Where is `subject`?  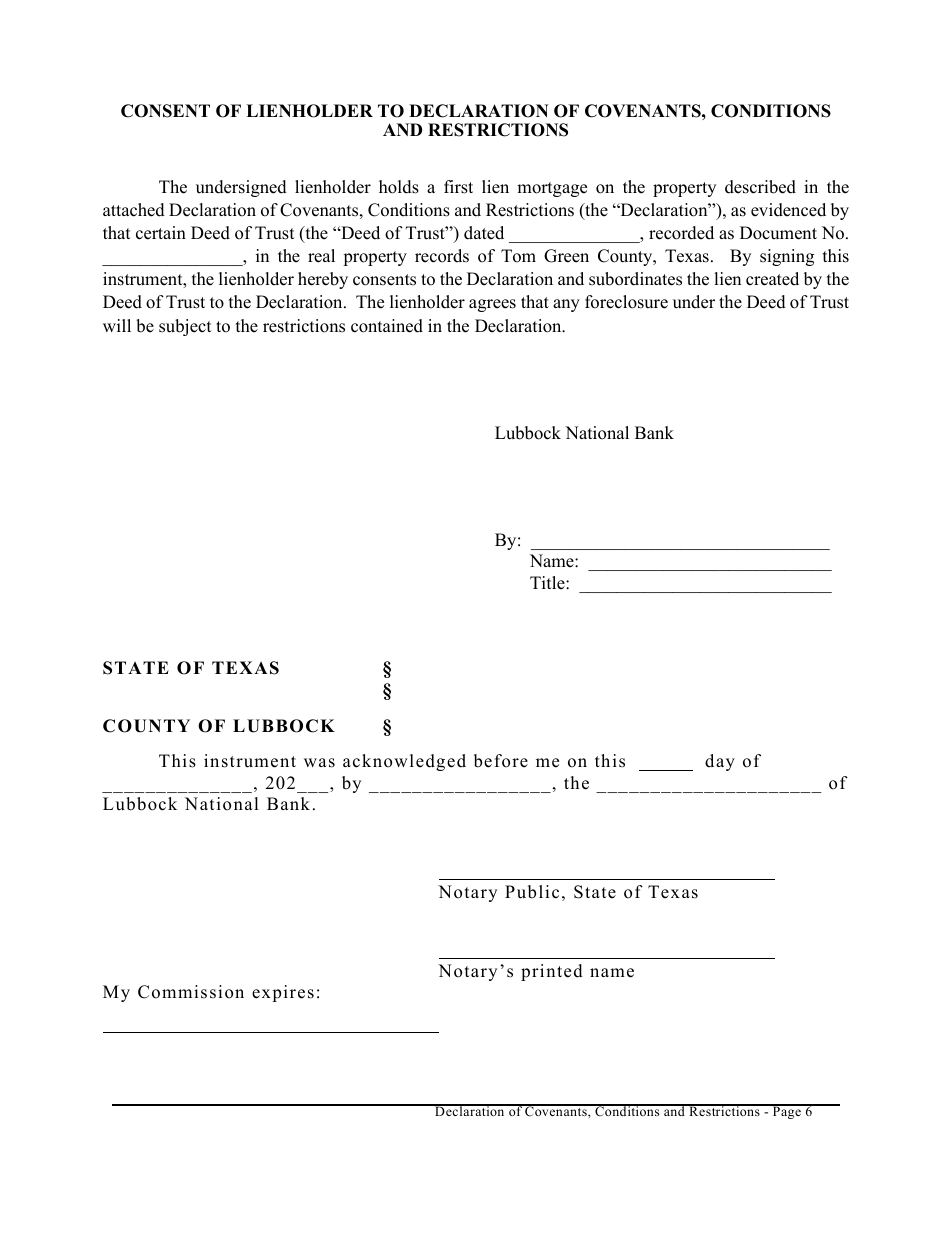 subject is located at coordinates (185, 327).
